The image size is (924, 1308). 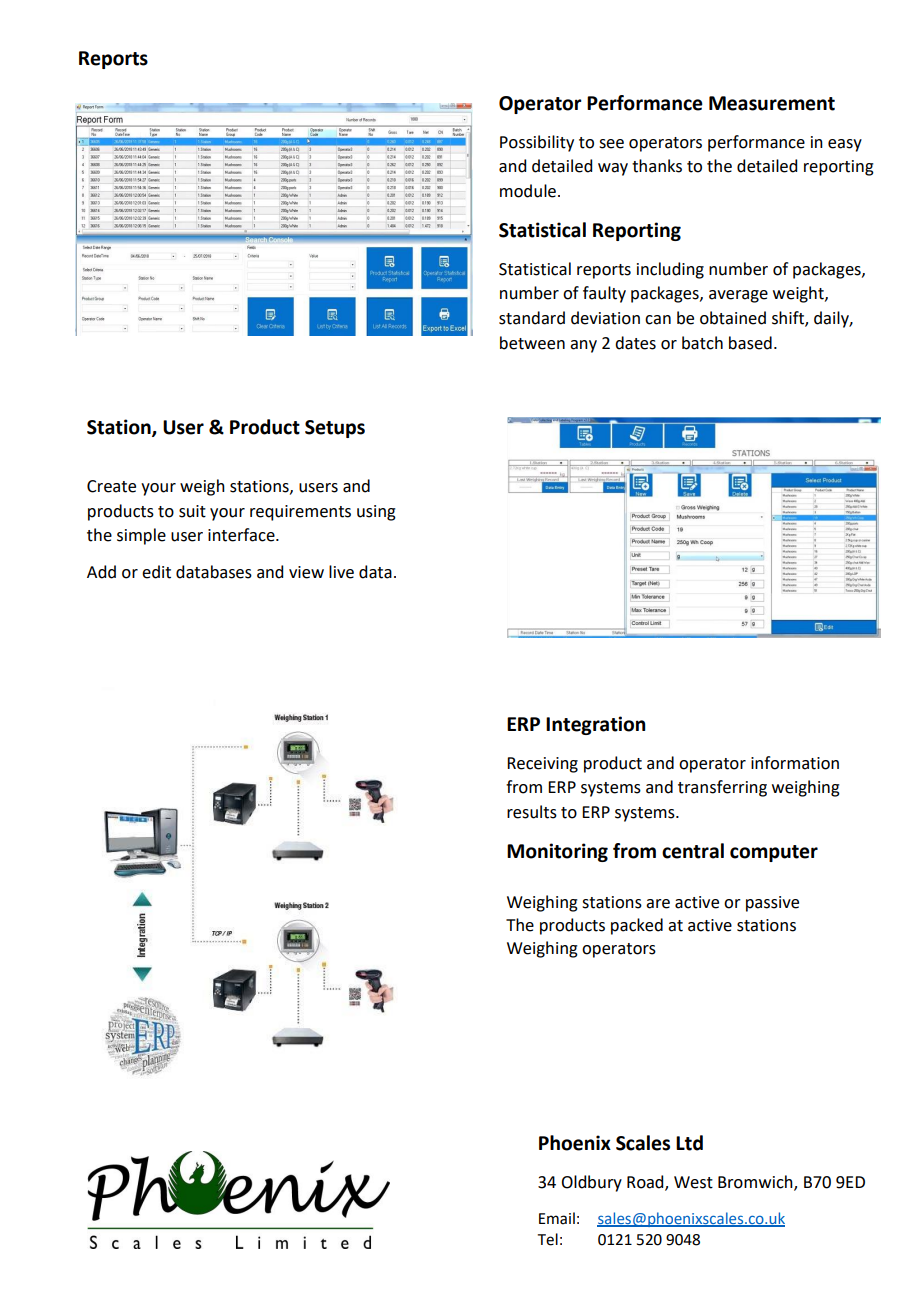 What do you see at coordinates (750, 343) in the page?
I see `based` at bounding box center [750, 343].
